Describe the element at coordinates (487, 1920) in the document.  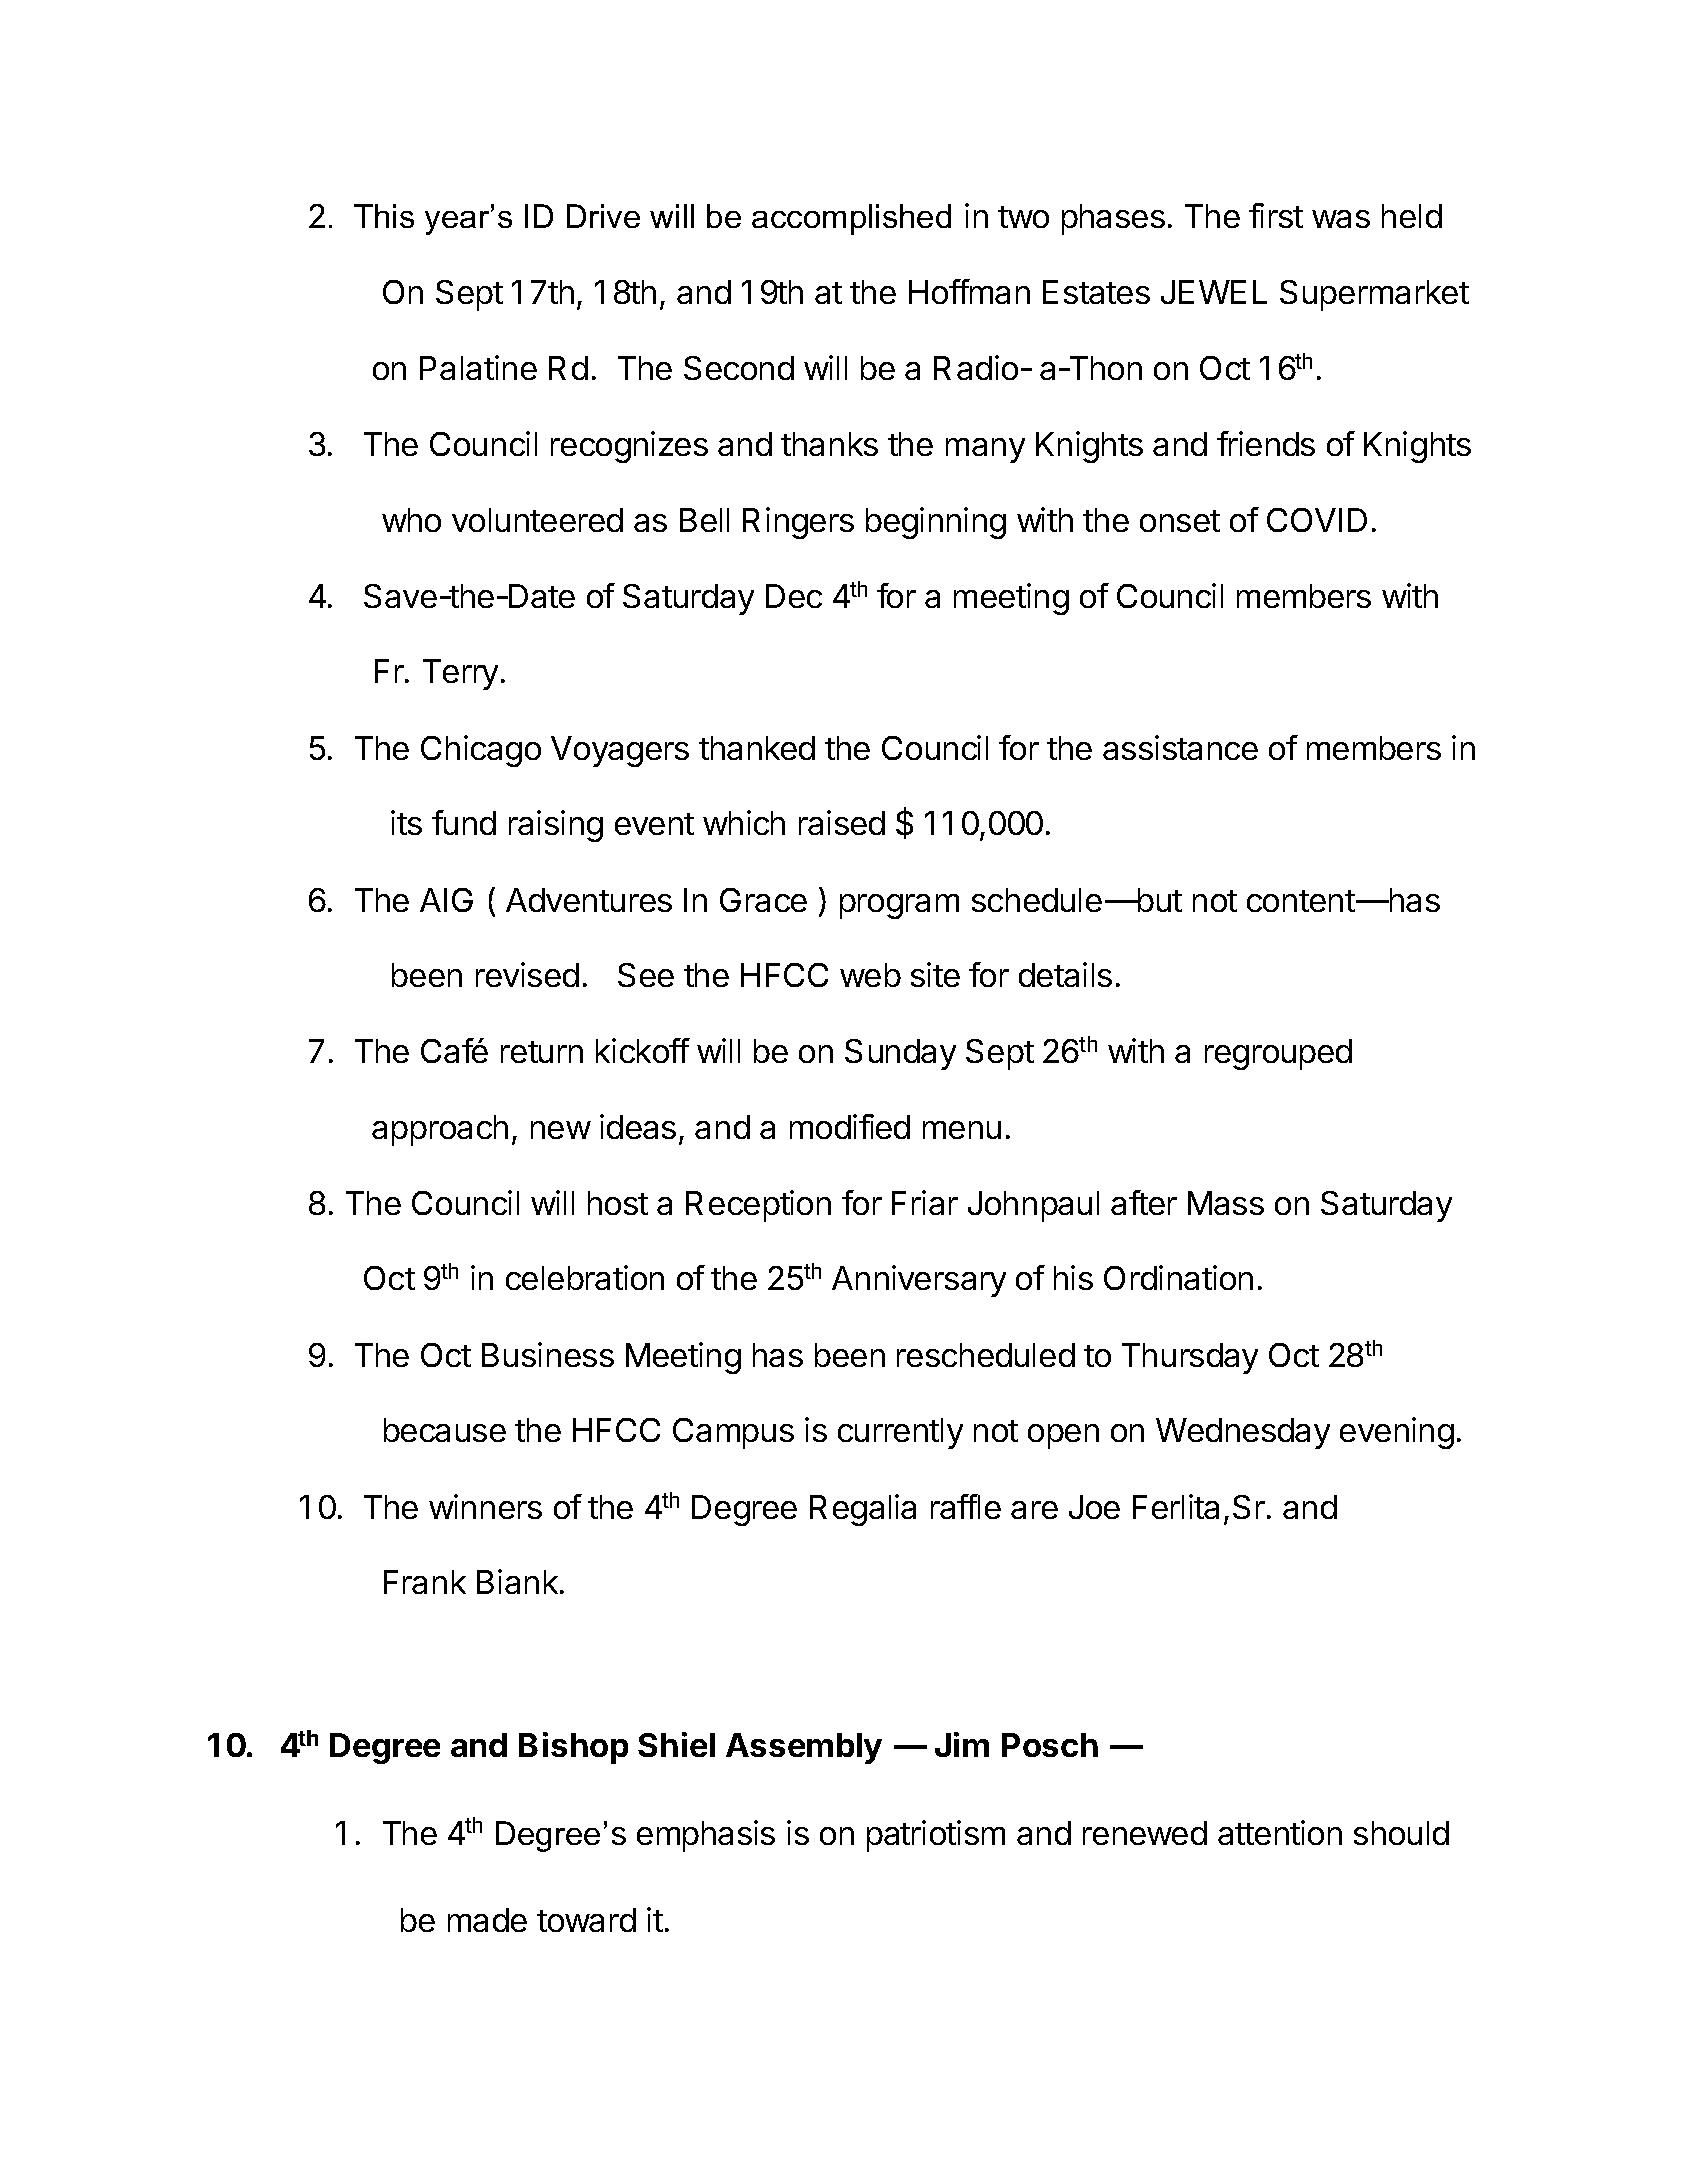
I see `made` at that location.
